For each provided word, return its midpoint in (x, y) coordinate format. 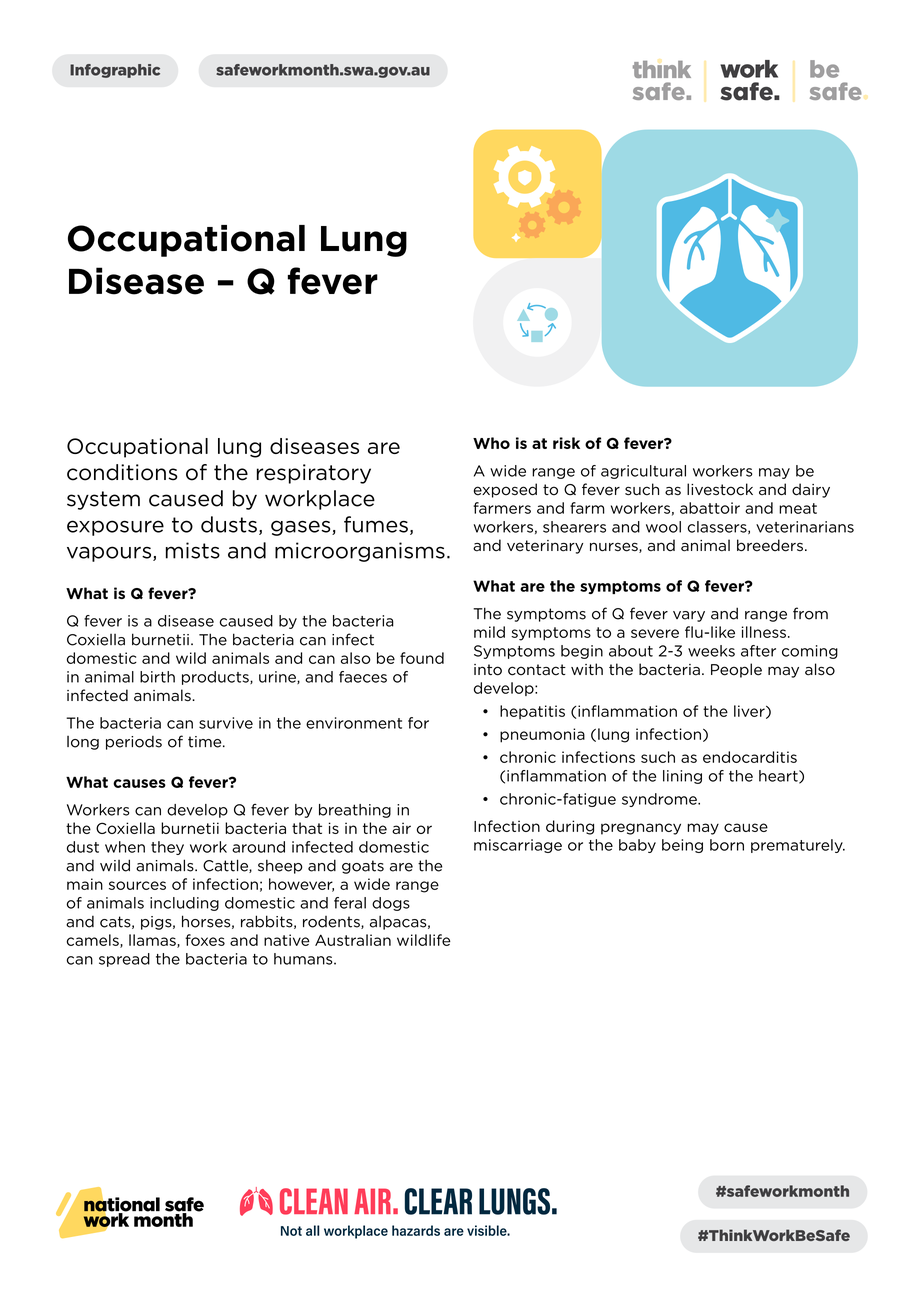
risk (566, 443)
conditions (122, 472)
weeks (711, 651)
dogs (391, 904)
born (727, 845)
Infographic (115, 71)
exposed (505, 490)
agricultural (643, 472)
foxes (205, 940)
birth (157, 677)
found (422, 658)
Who (491, 443)
